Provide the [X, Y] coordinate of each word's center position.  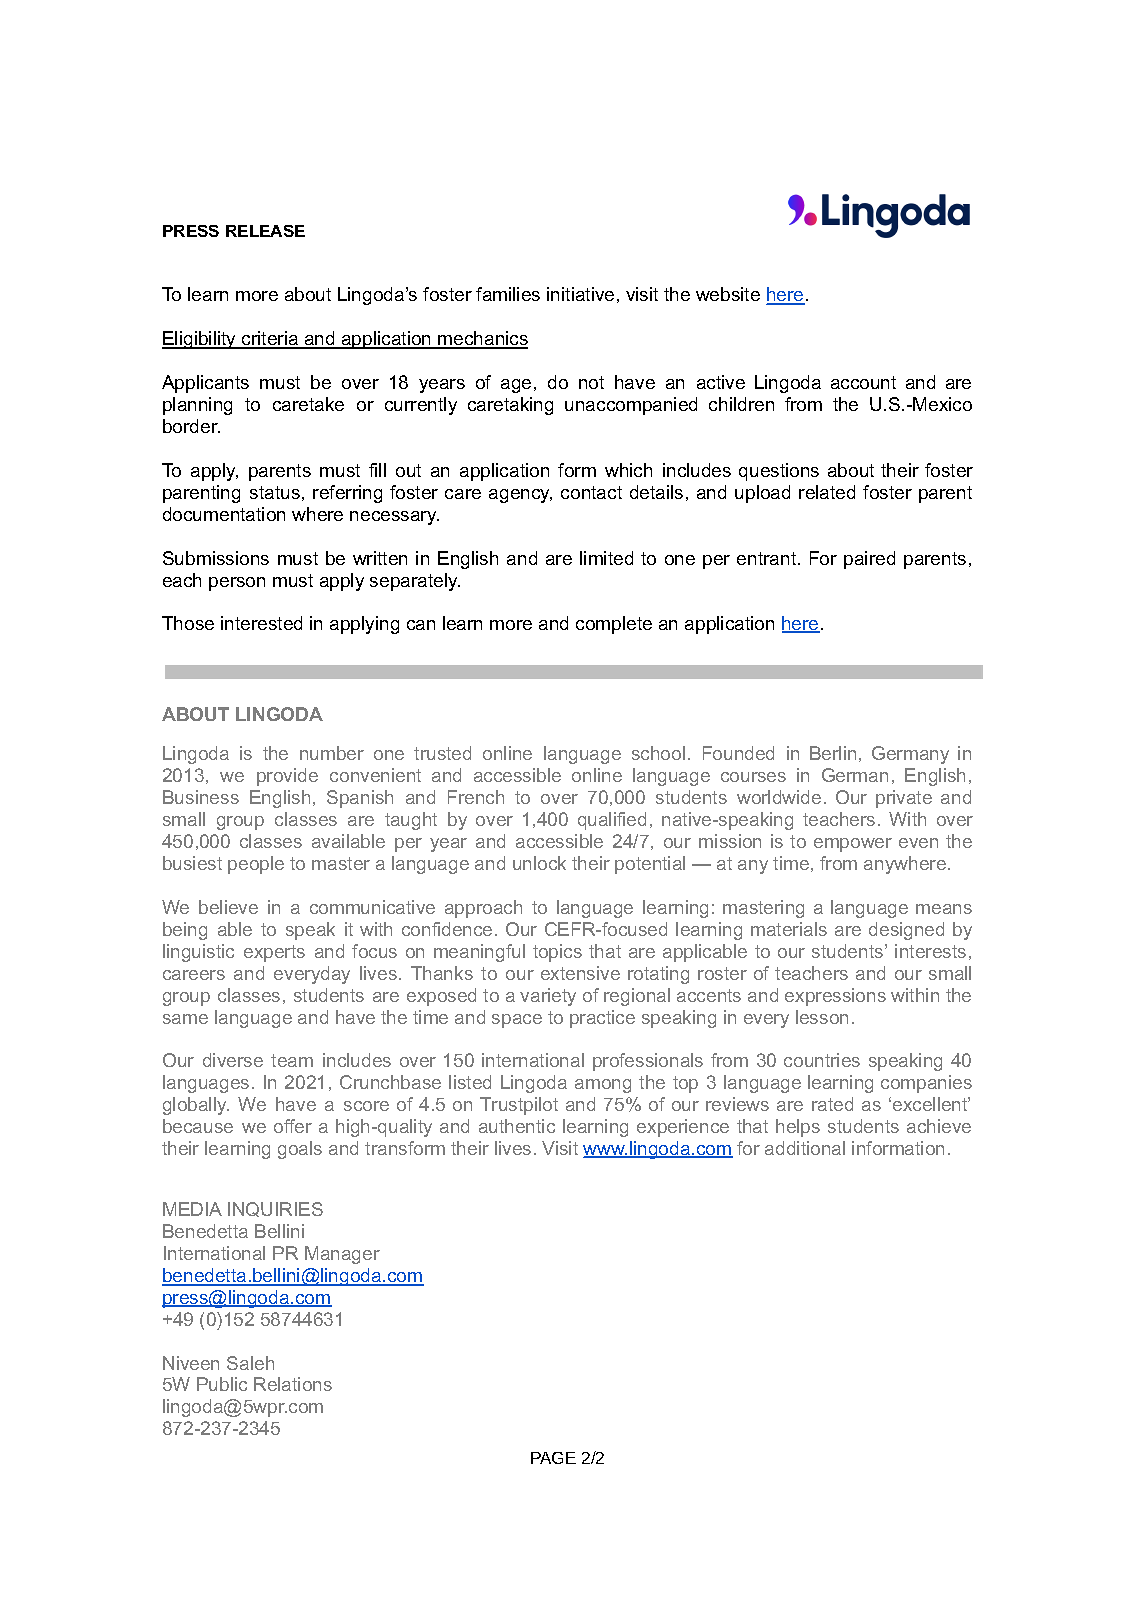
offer [293, 1126]
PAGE [553, 1458]
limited [606, 558]
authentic [517, 1126]
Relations [293, 1384]
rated [832, 1104]
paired [869, 560]
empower [853, 845]
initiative [580, 294]
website [728, 294]
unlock [539, 863]
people [256, 865]
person [237, 584]
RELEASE [265, 231]
